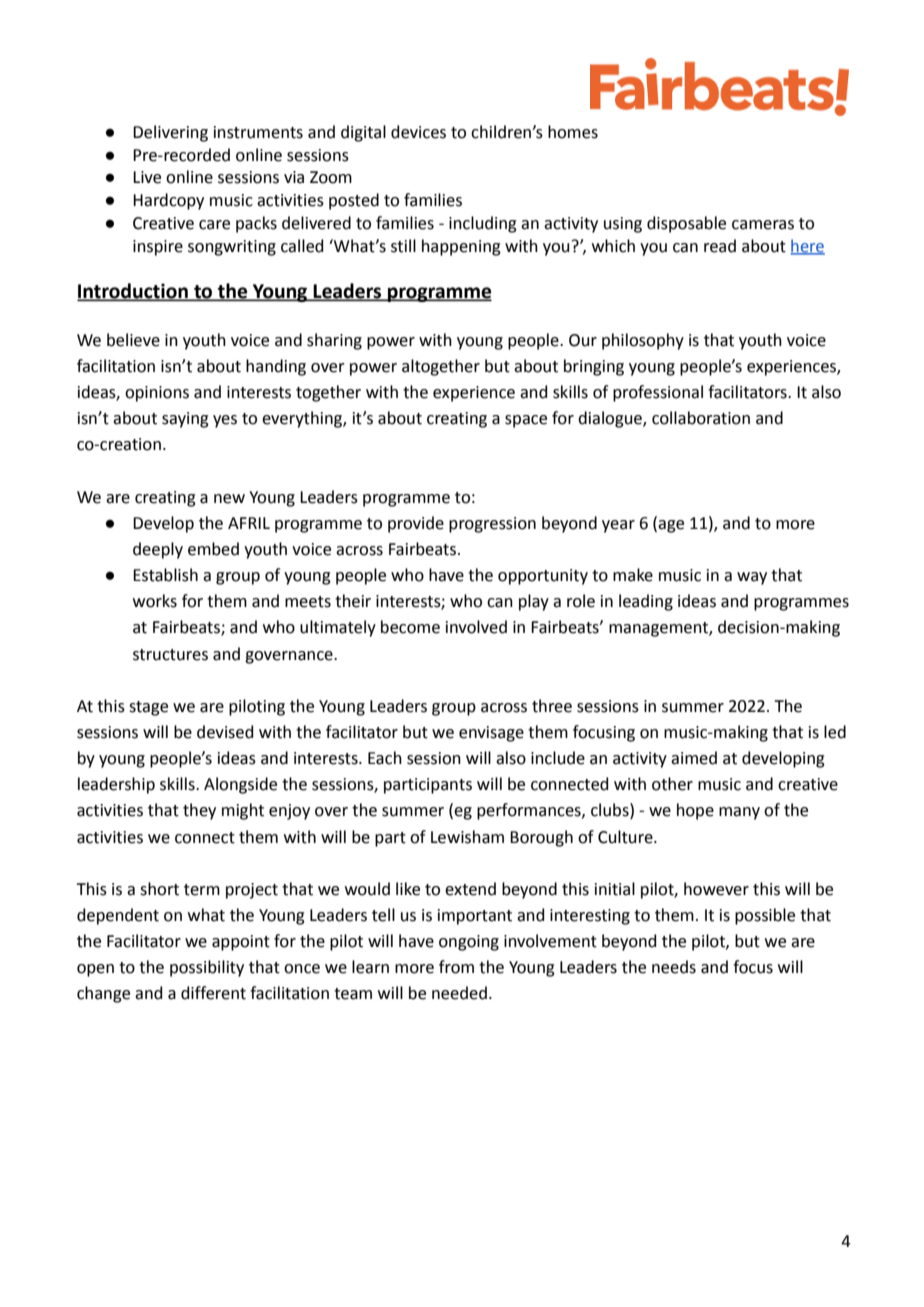 Image resolution: width=924 pixels, height=1307 pixels. I want to click on Establish, so click(165, 575).
